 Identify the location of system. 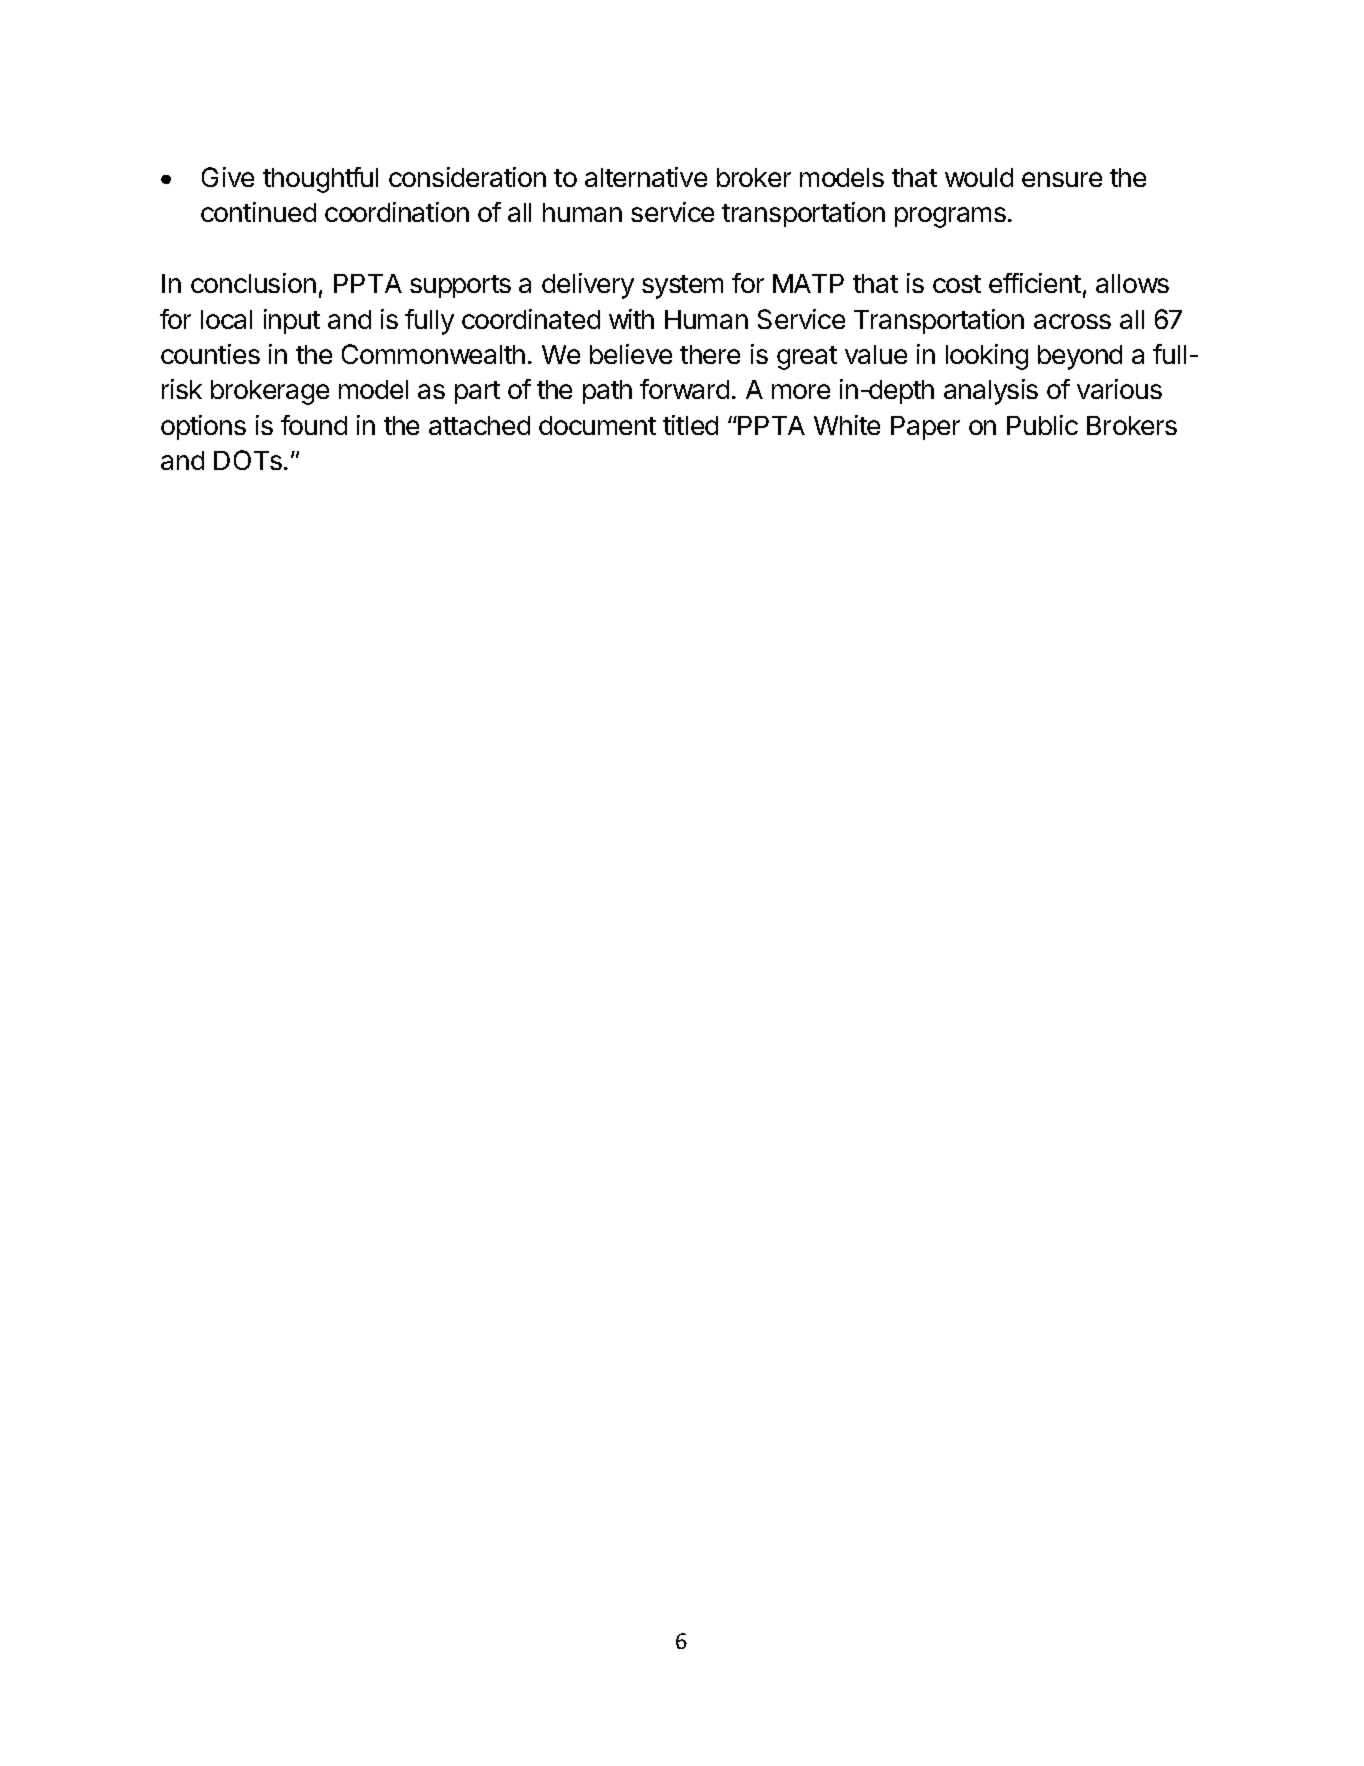
(682, 287).
